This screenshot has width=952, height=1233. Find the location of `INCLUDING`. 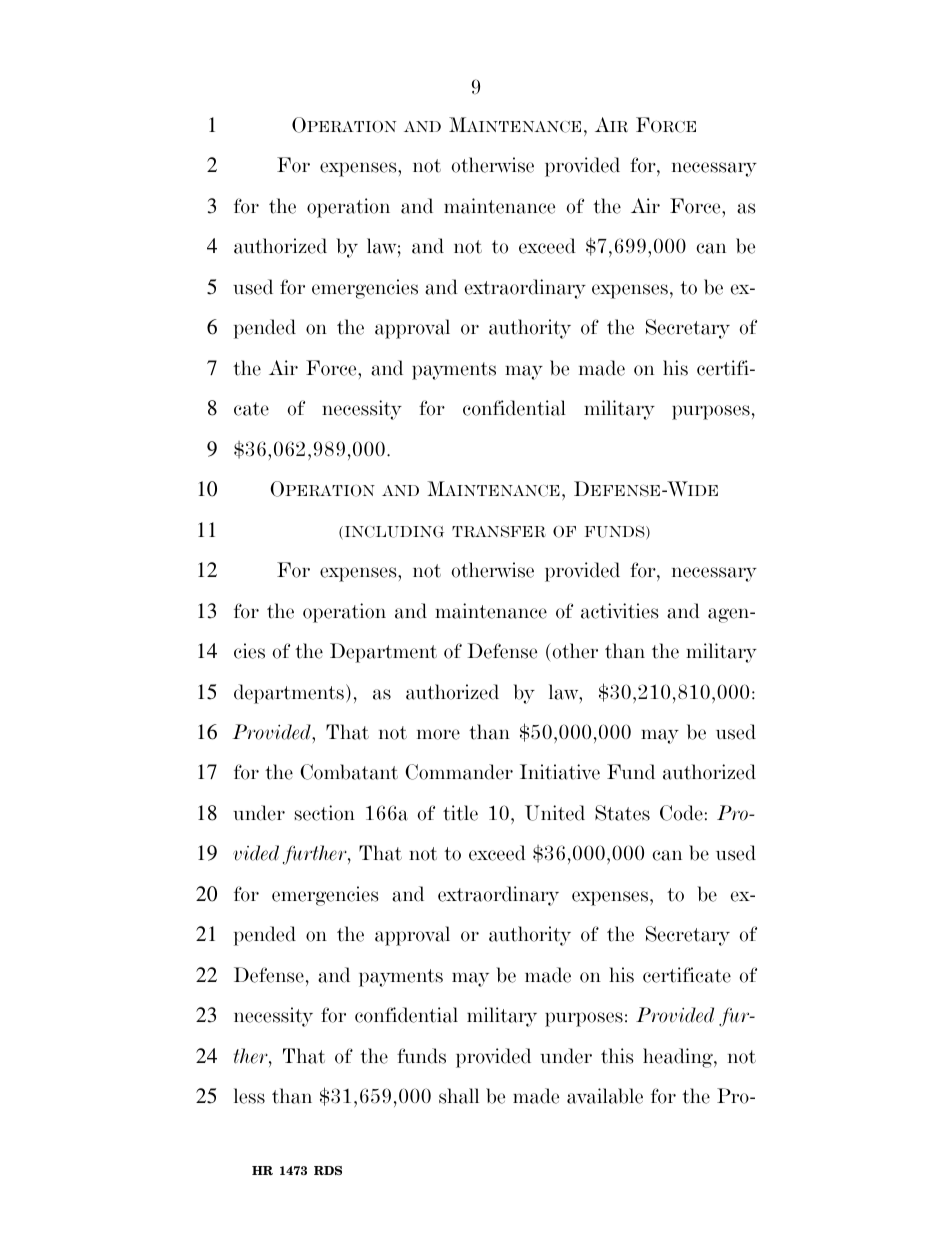

INCLUDING is located at coordinates (393, 533).
